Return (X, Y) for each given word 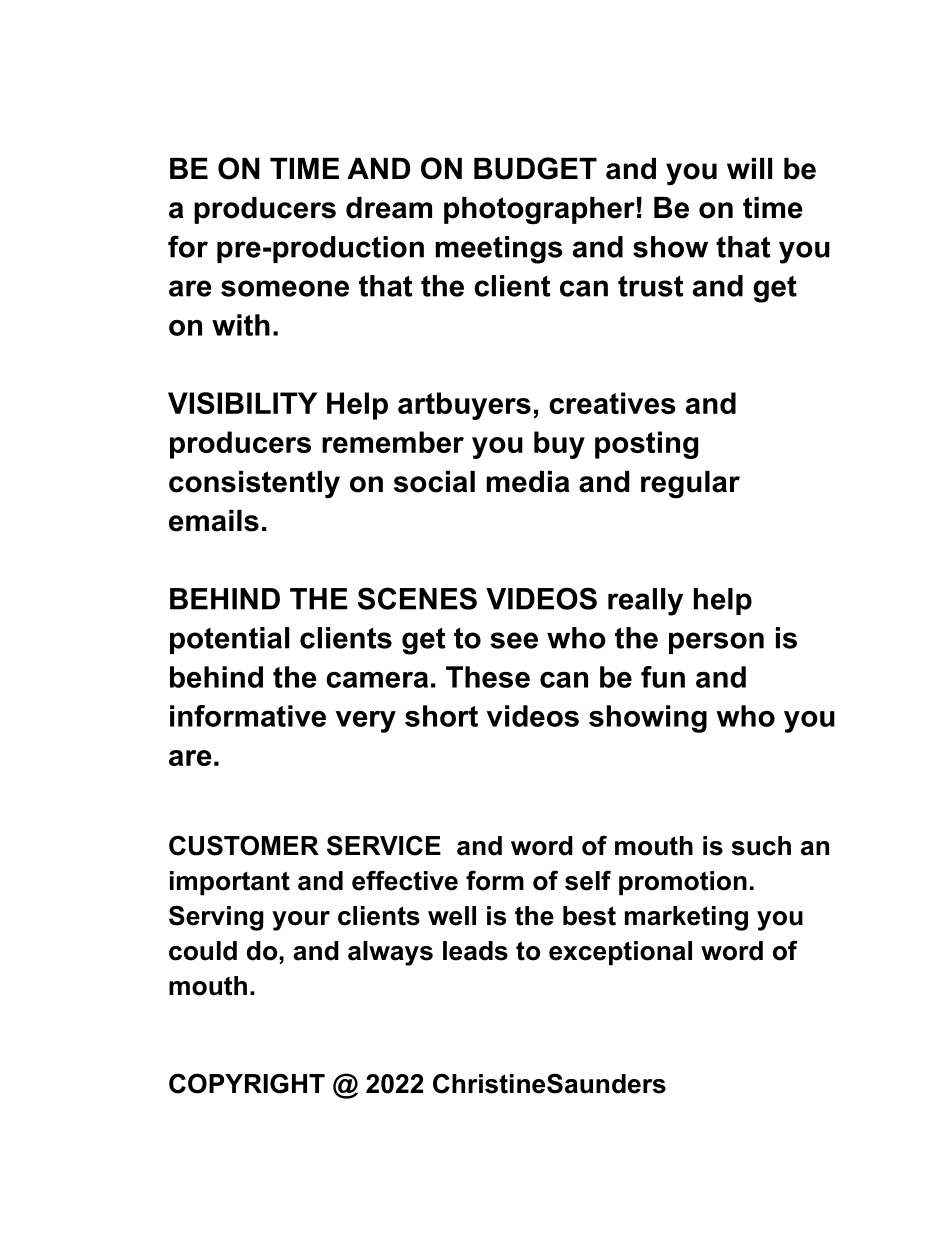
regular (690, 485)
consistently (254, 484)
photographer (539, 211)
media (528, 482)
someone (285, 288)
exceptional (620, 953)
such (761, 846)
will (749, 168)
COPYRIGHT (247, 1083)
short (441, 716)
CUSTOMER (244, 845)
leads (475, 951)
